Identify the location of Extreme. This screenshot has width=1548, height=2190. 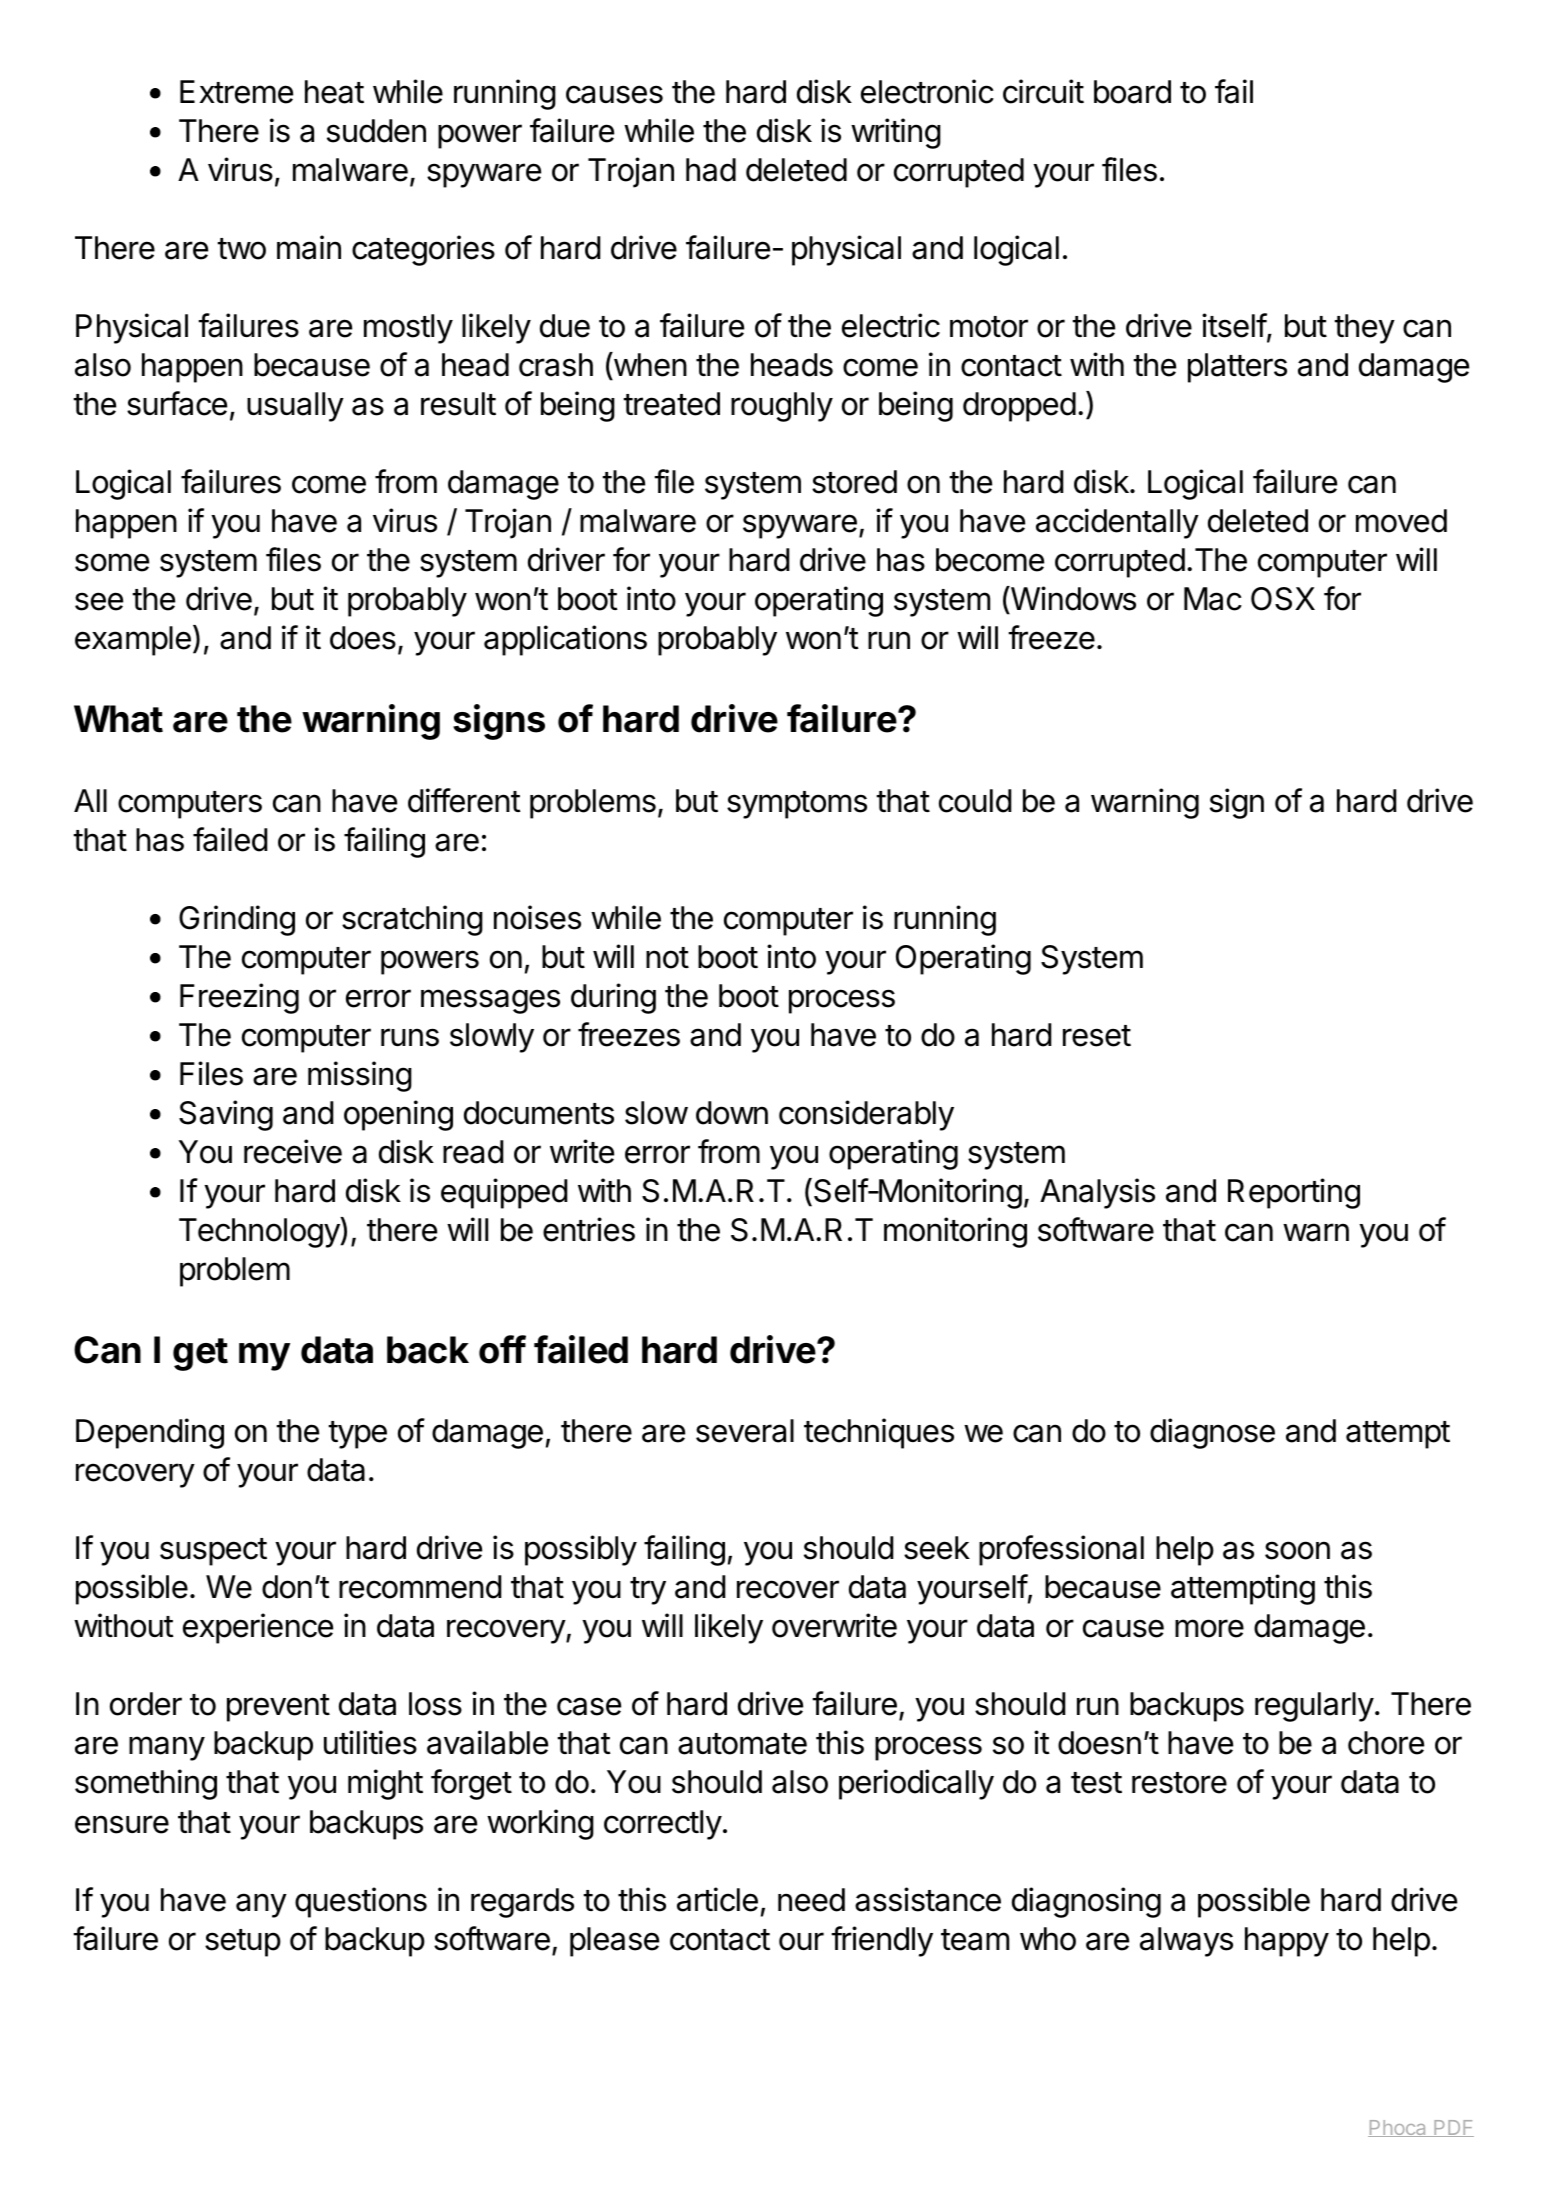
(236, 92).
